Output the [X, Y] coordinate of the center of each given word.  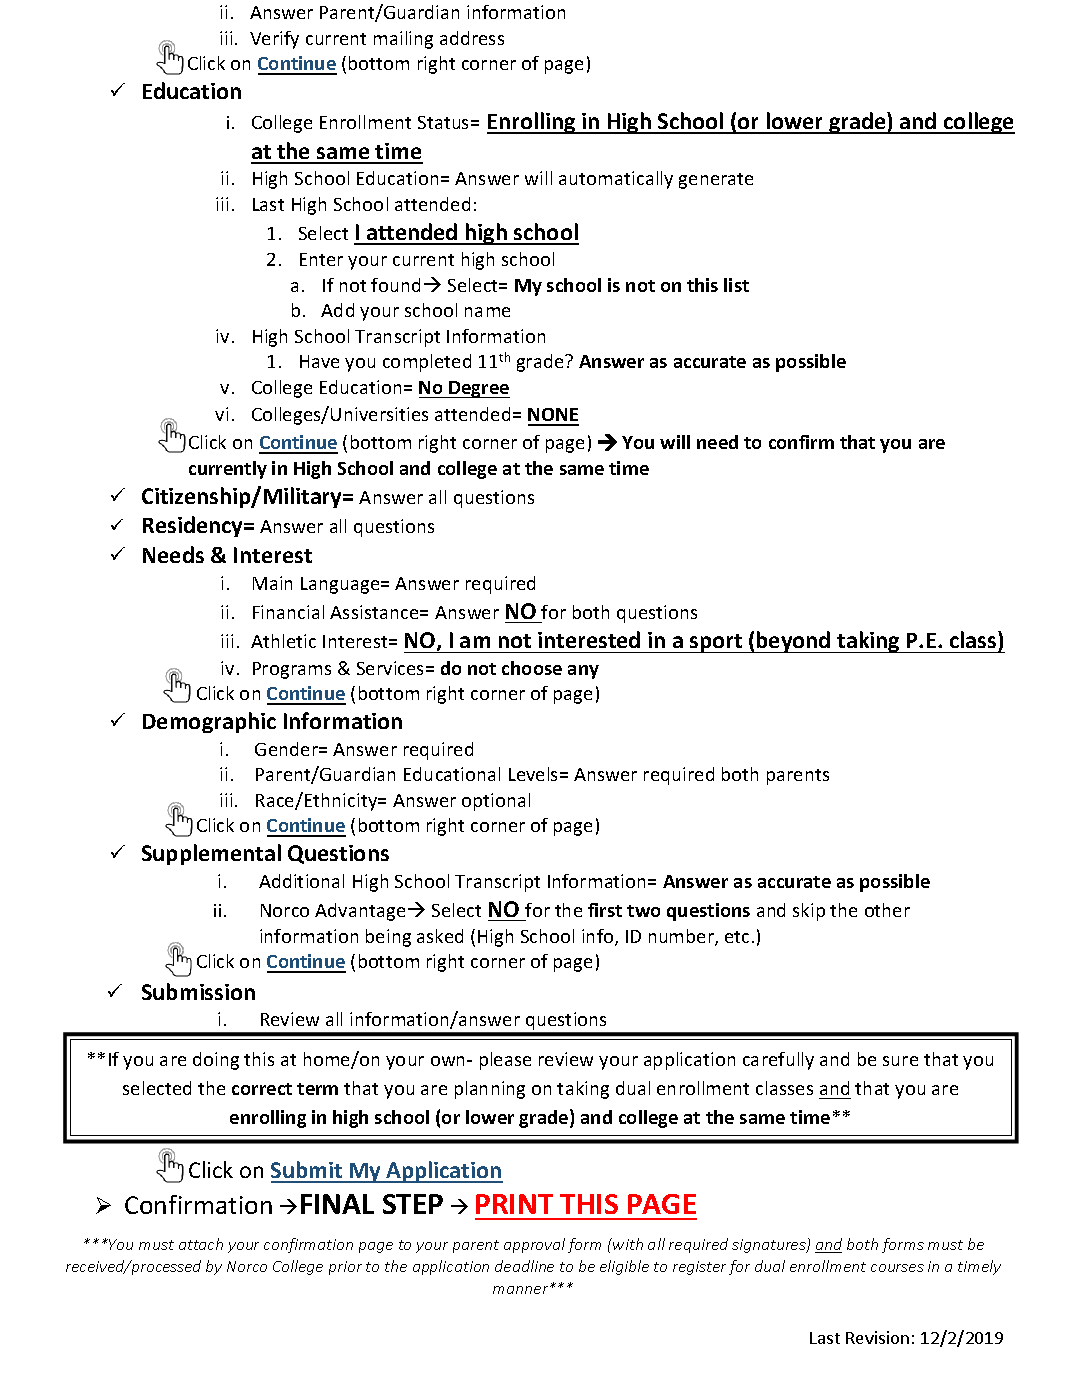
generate [716, 181]
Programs [292, 670]
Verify [274, 40]
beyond [794, 642]
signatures [770, 1246]
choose [532, 668]
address [472, 38]
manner [522, 1290]
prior [345, 1268]
